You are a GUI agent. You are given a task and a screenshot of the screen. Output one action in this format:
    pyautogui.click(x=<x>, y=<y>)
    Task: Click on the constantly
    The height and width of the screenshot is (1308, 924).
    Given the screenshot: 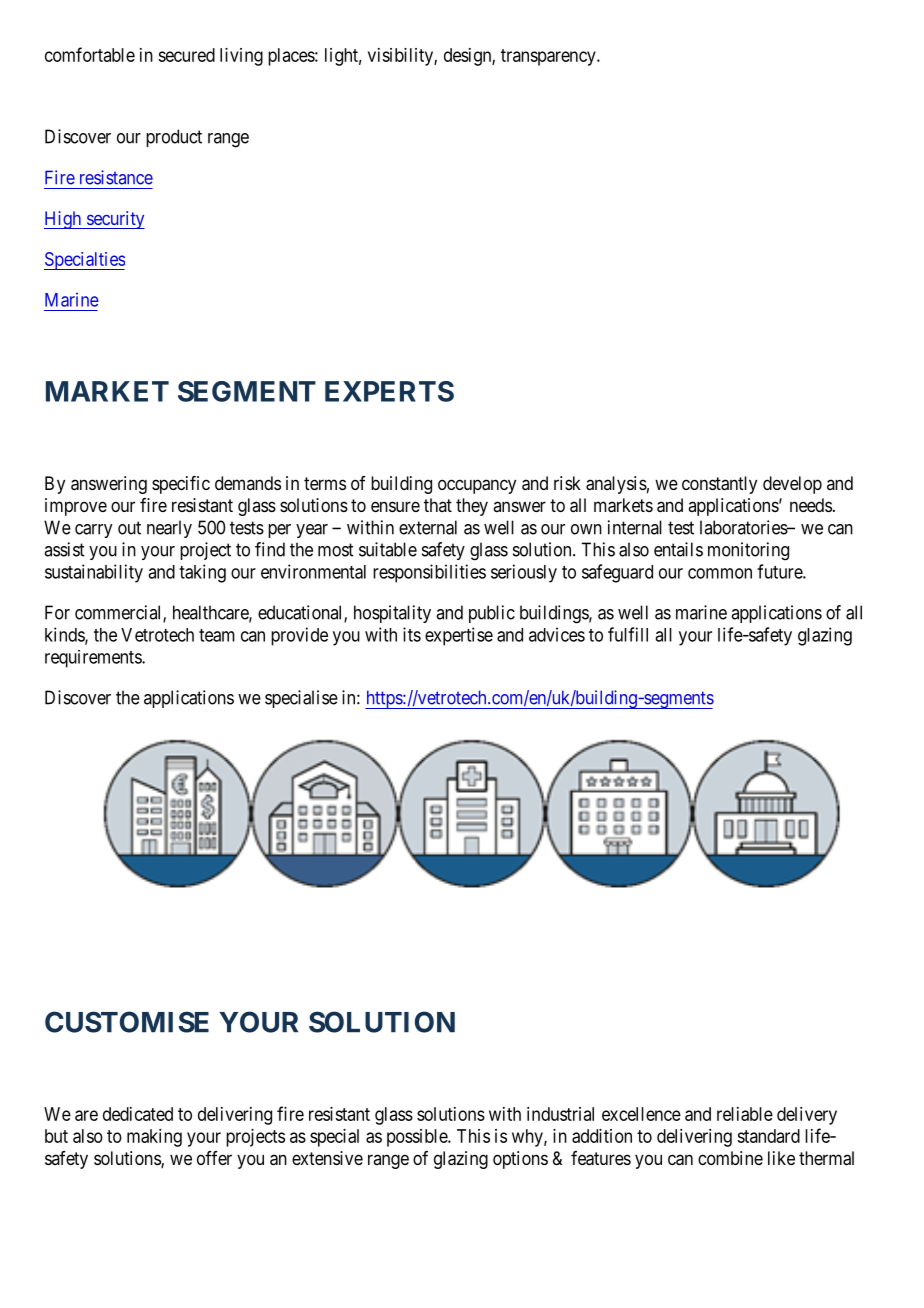 What is the action you would take?
    pyautogui.click(x=719, y=485)
